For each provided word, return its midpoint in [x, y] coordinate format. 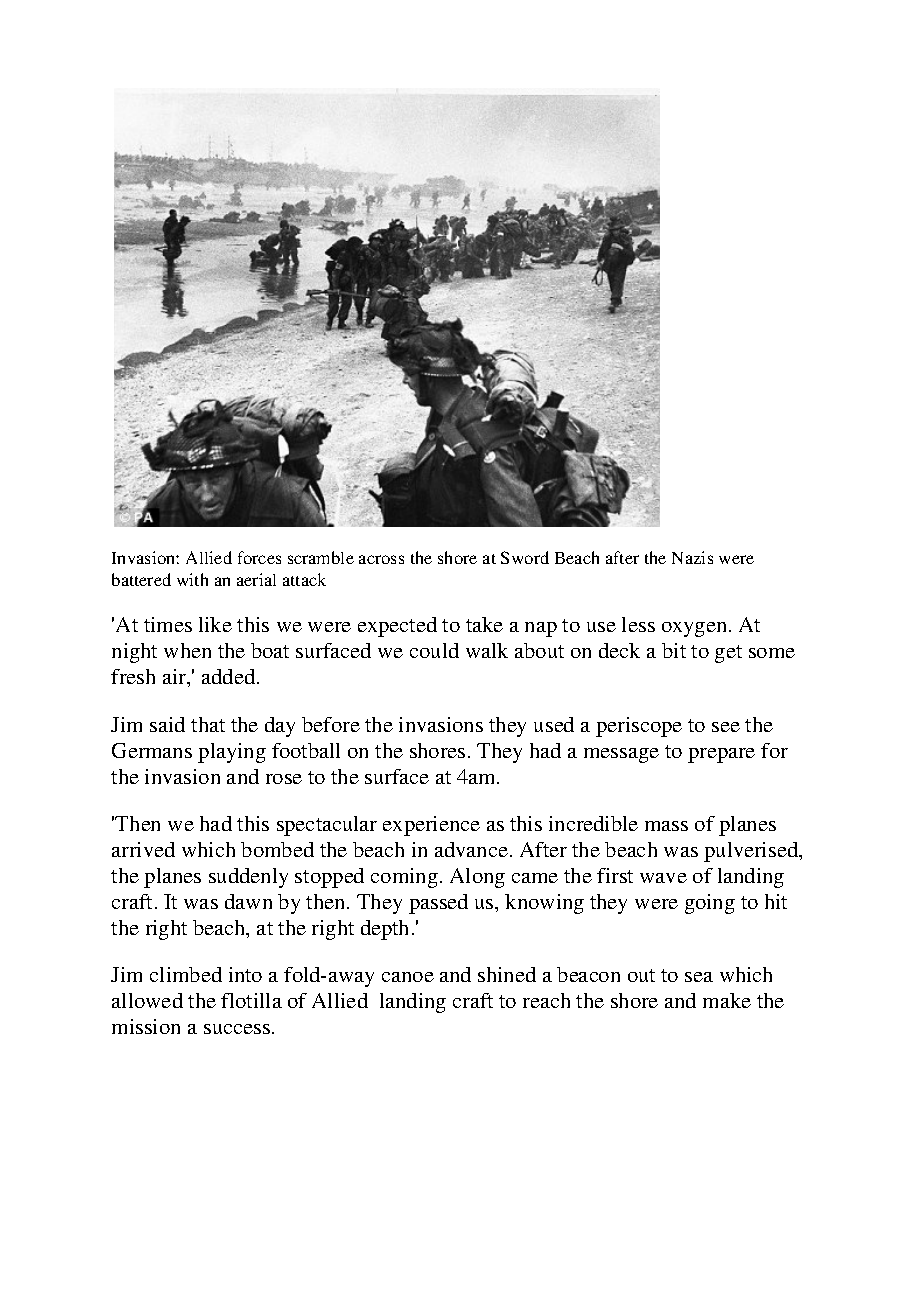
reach [546, 1000]
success [237, 1029]
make [727, 1000]
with [192, 579]
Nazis [692, 557]
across [381, 559]
